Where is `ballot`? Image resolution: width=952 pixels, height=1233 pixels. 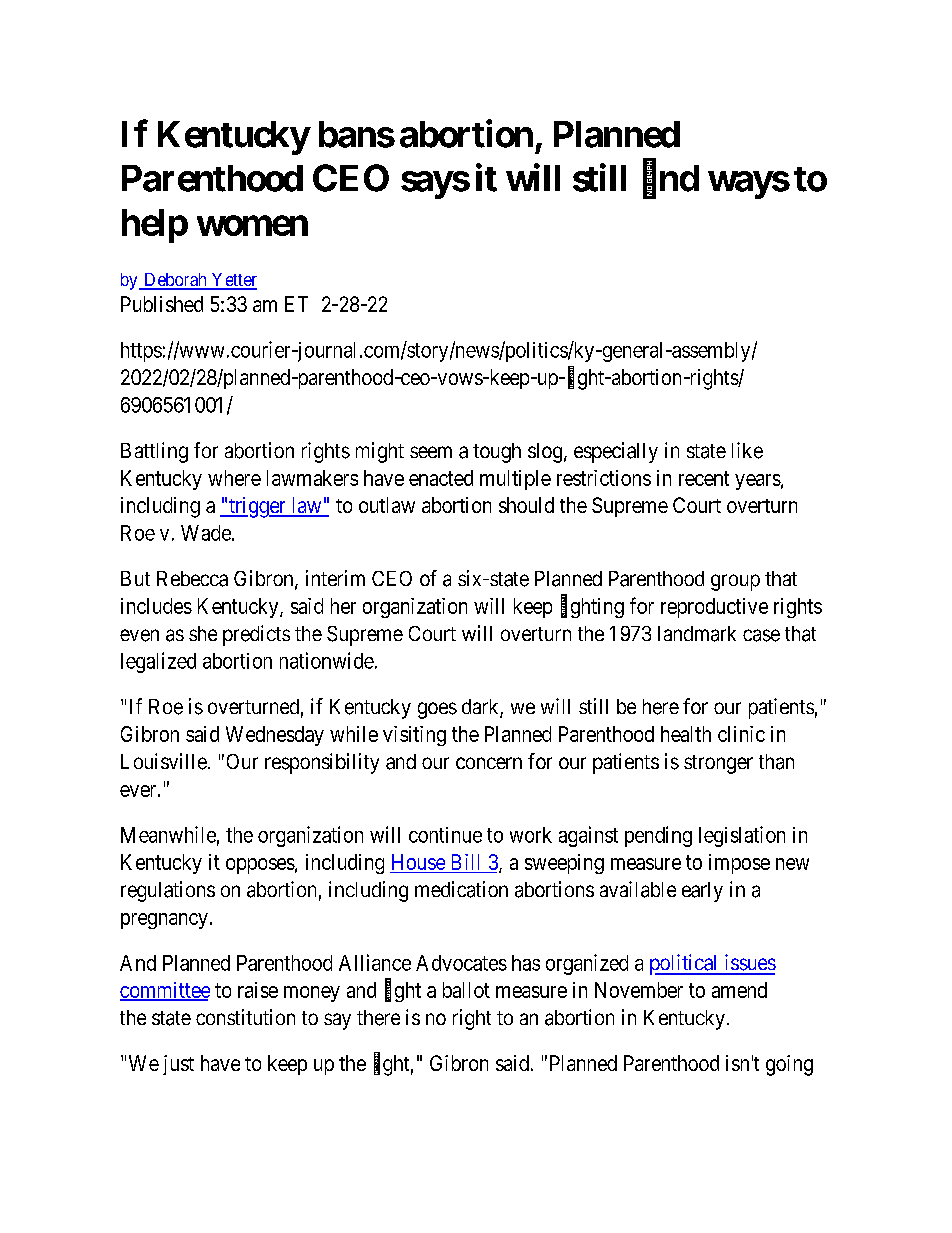 ballot is located at coordinates (466, 990).
